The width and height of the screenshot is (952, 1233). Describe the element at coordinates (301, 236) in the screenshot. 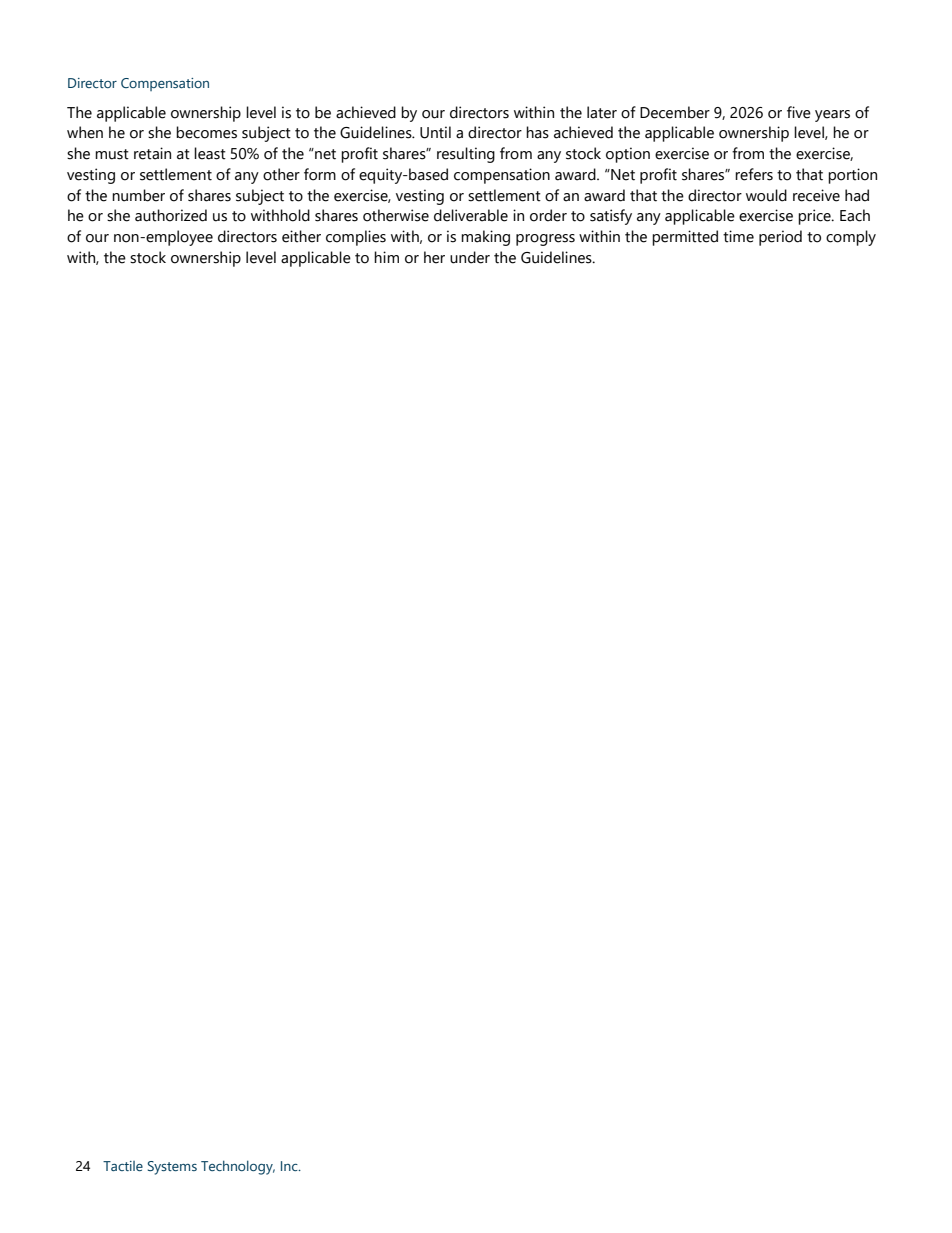

I see `either` at that location.
